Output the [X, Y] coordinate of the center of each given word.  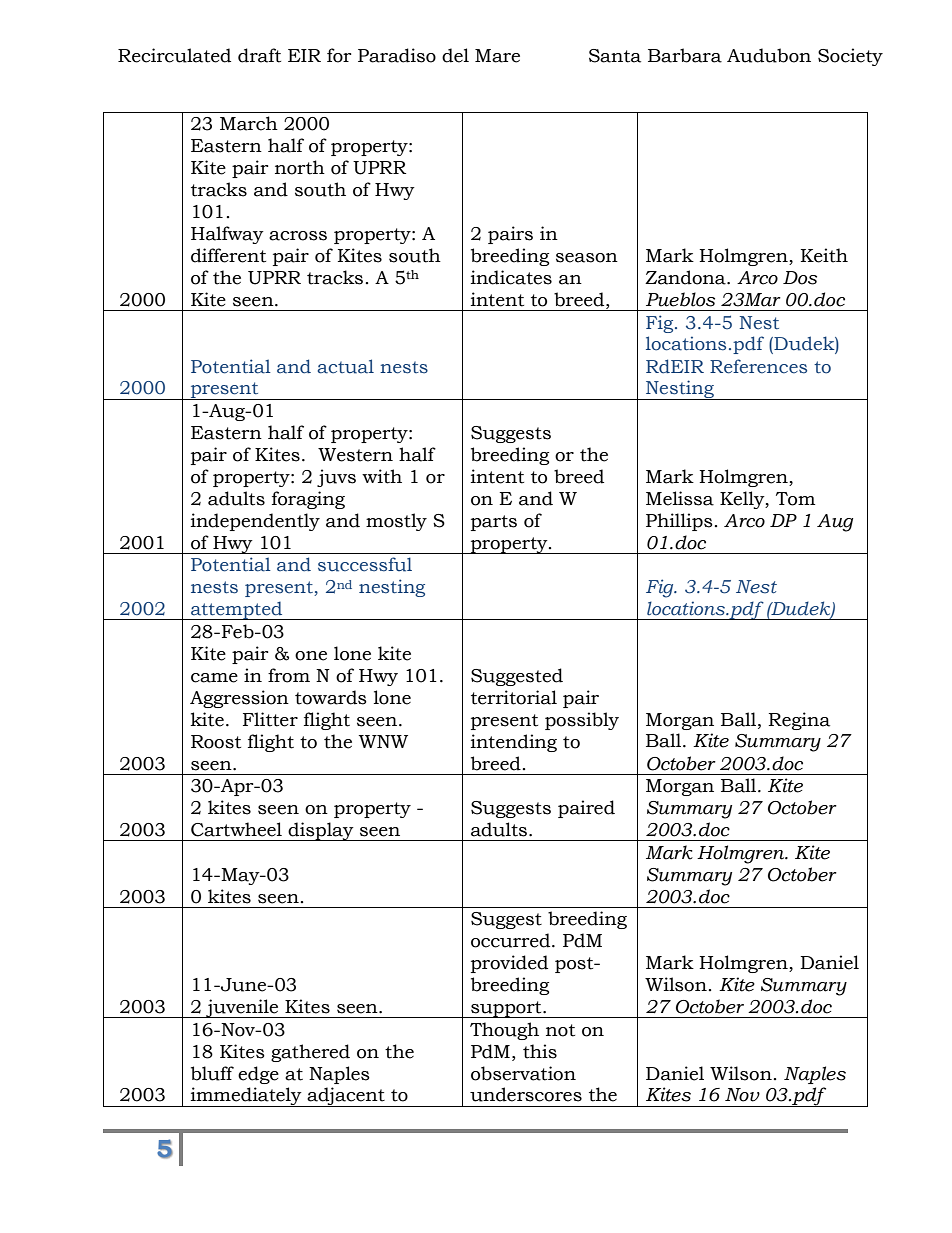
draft [259, 55]
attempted [237, 610]
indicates [511, 277]
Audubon [769, 55]
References [758, 366]
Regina [799, 721]
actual [345, 366]
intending [514, 743]
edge [258, 1075]
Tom [795, 499]
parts [494, 523]
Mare [497, 56]
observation [523, 1073]
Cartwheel [236, 829]
